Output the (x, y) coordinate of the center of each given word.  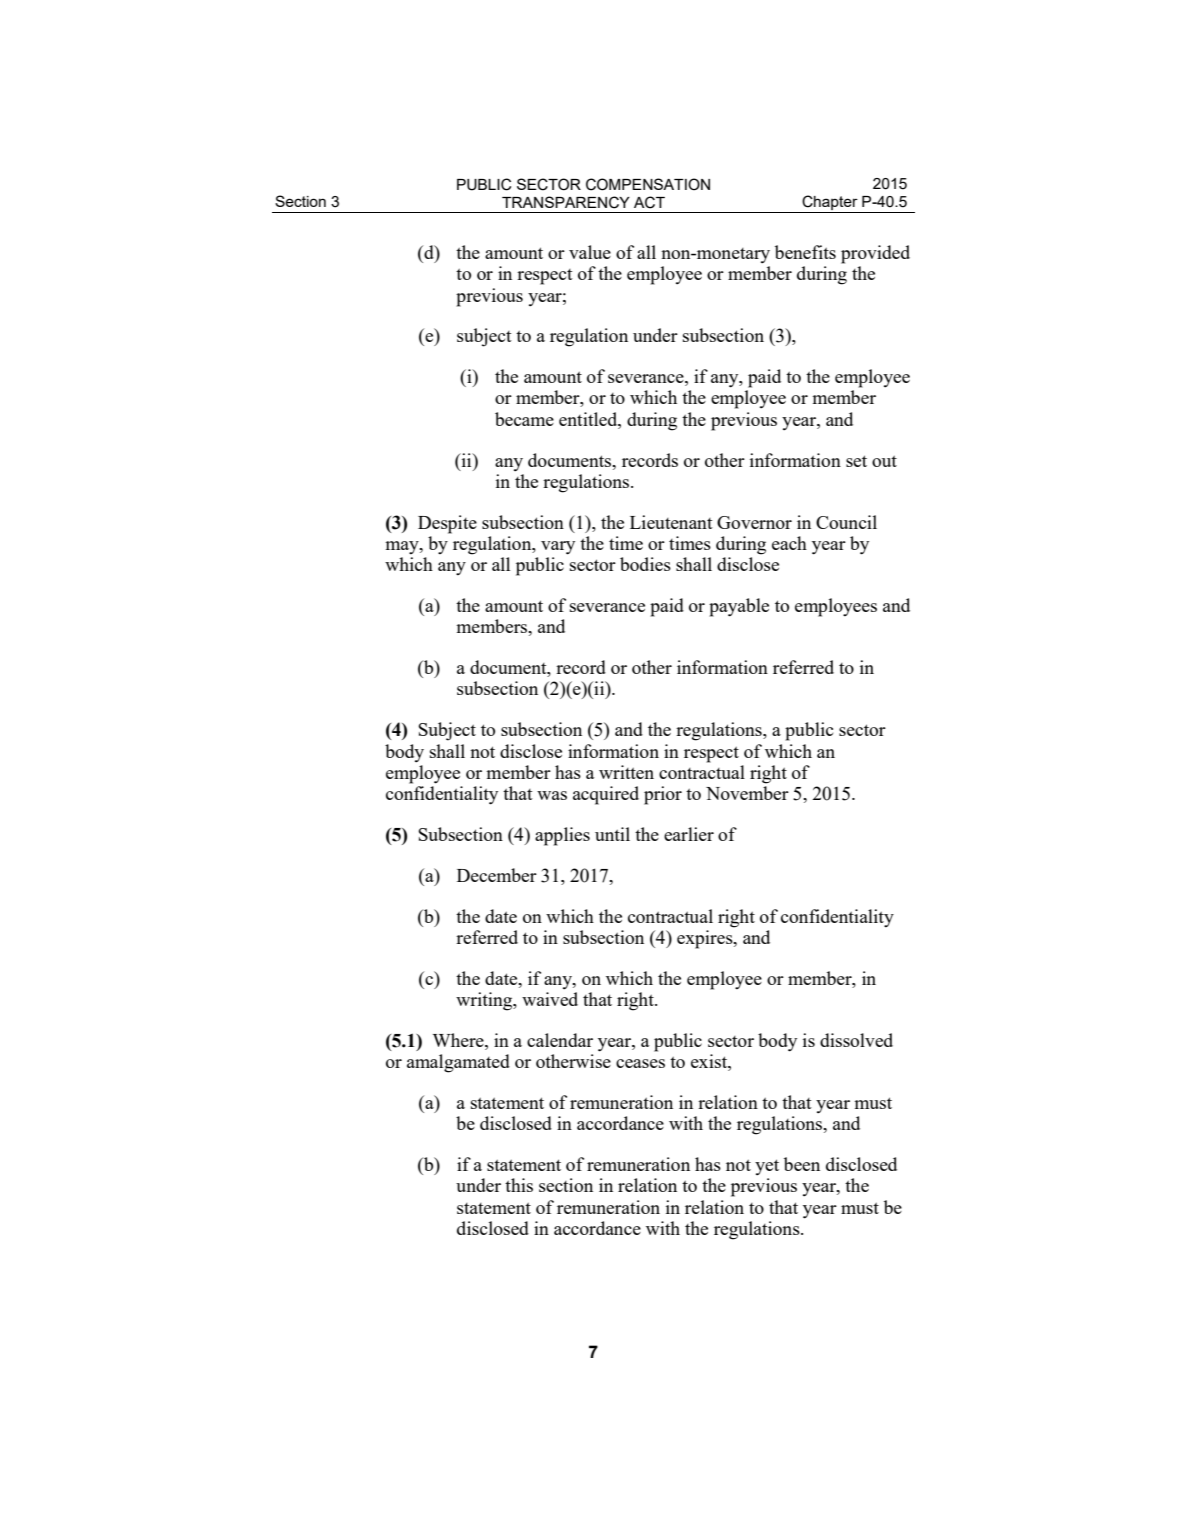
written (626, 772)
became (524, 419)
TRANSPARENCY (566, 202)
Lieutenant (671, 522)
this (519, 1185)
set (856, 461)
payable (739, 607)
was (552, 795)
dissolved (856, 1040)
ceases (640, 1063)
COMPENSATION (648, 184)
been (802, 1164)
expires (706, 939)
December (497, 875)
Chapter (830, 202)
